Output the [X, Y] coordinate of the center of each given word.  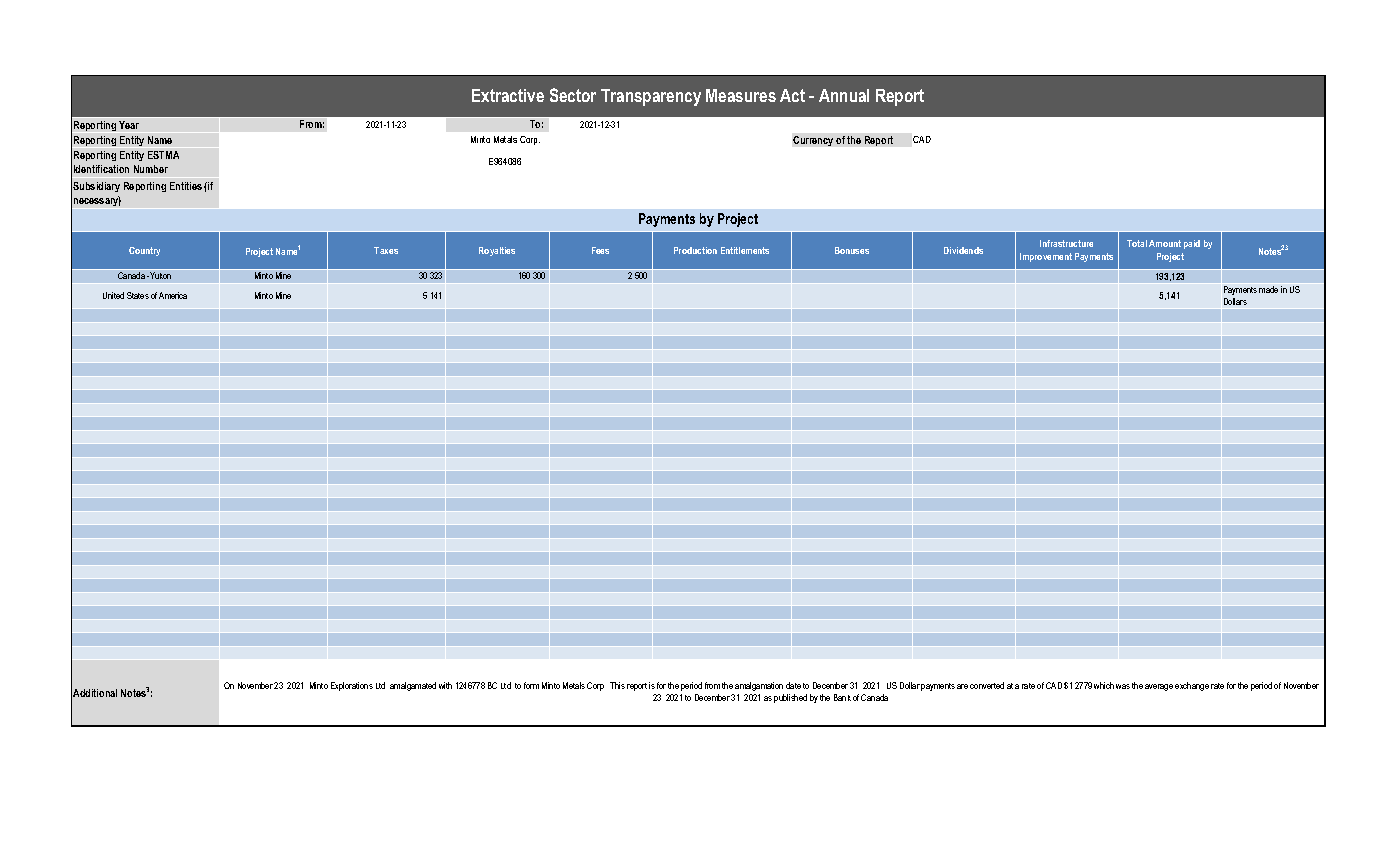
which [1104, 685]
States [138, 295]
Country [144, 251]
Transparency [651, 97]
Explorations [352, 686]
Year [129, 125]
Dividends [963, 250]
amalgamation [759, 686]
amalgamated [413, 686]
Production [695, 250]
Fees [600, 250]
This [617, 685]
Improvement [1046, 257]
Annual [844, 95]
